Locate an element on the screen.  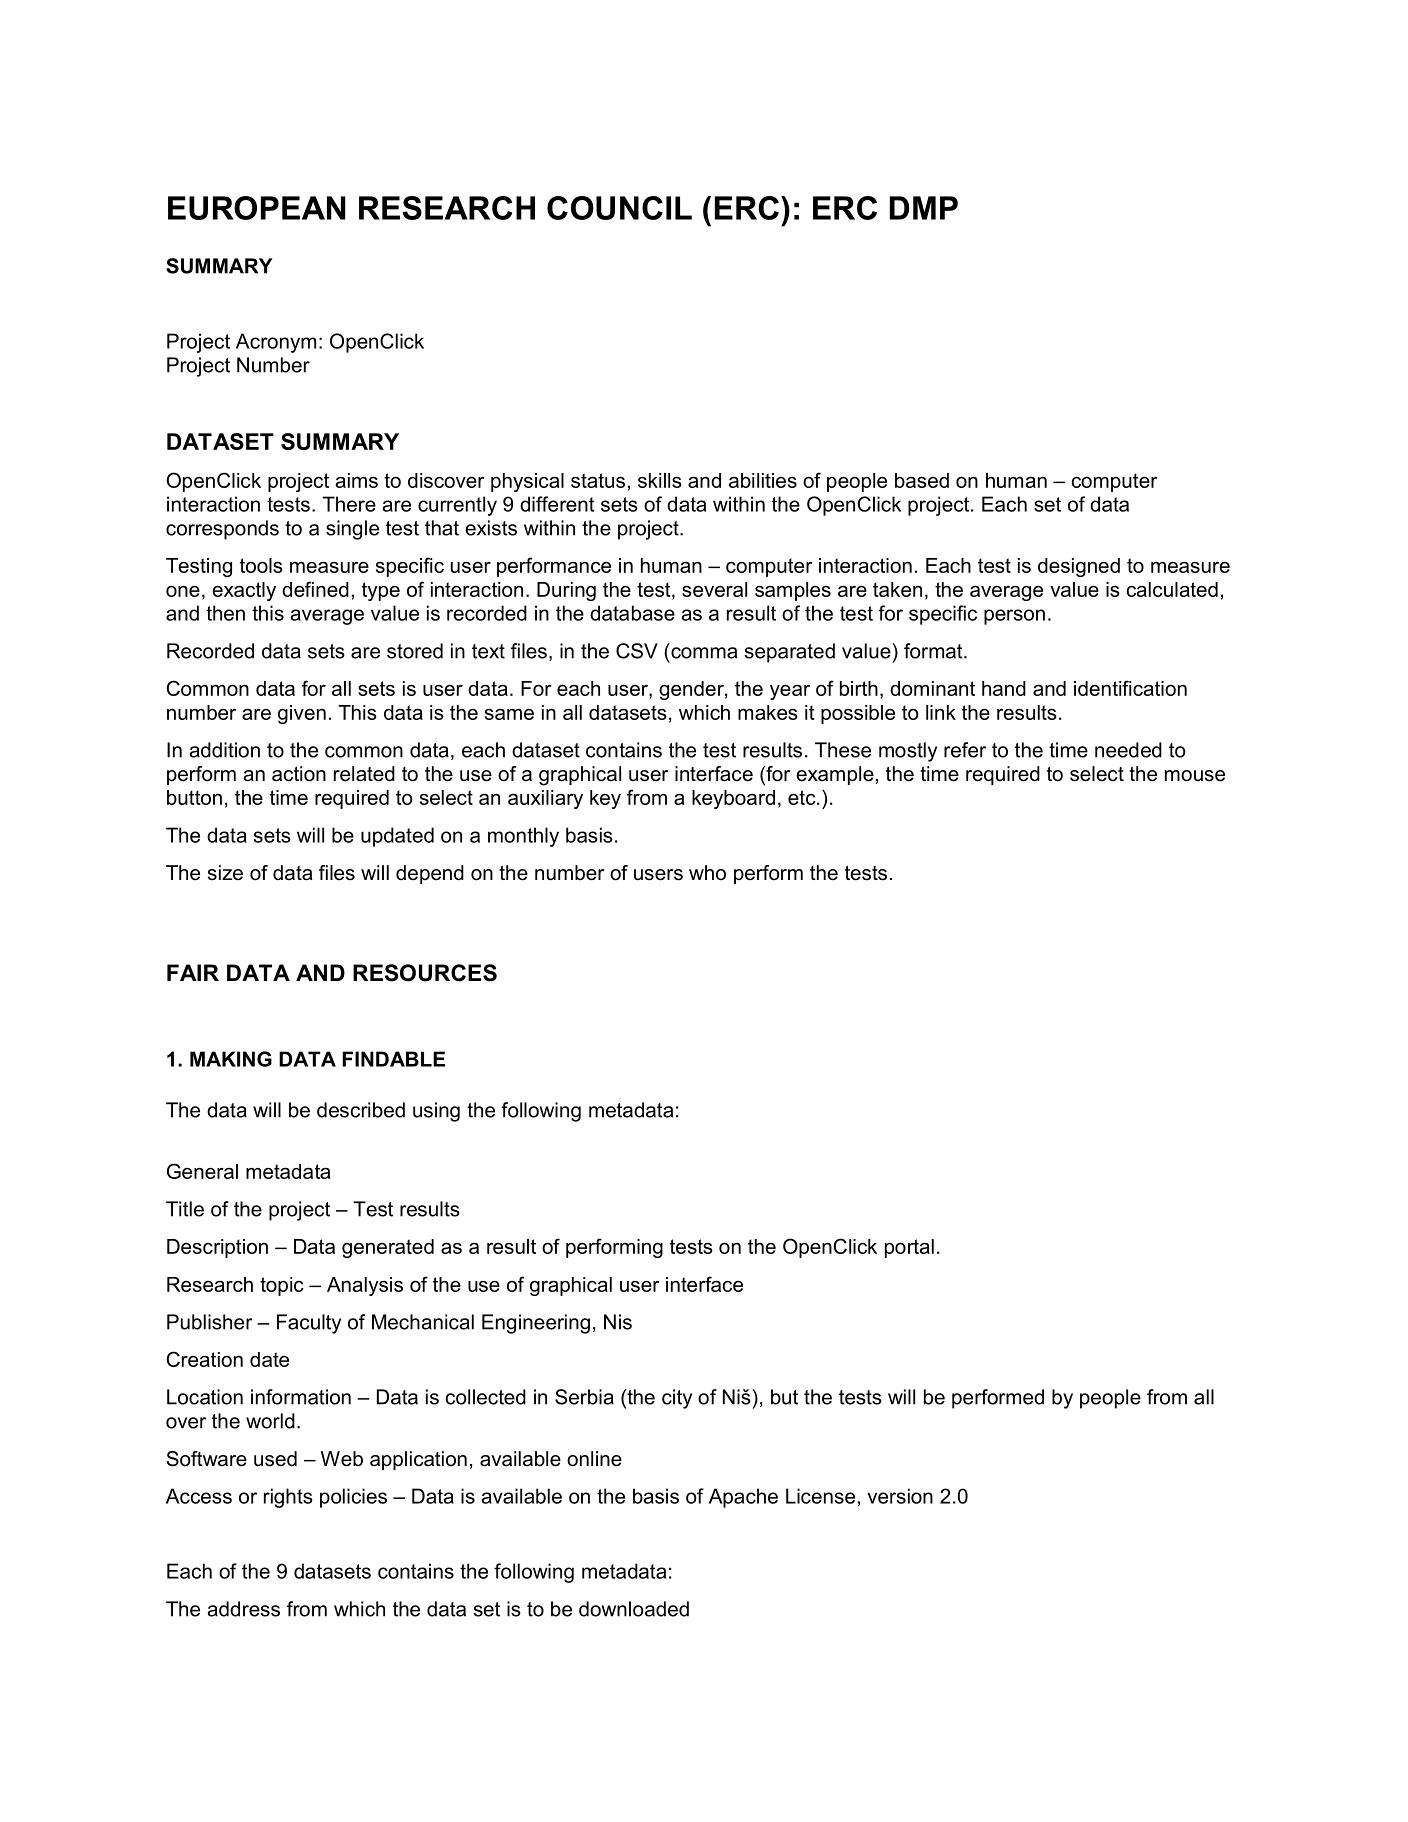
mouse is located at coordinates (1195, 776).
